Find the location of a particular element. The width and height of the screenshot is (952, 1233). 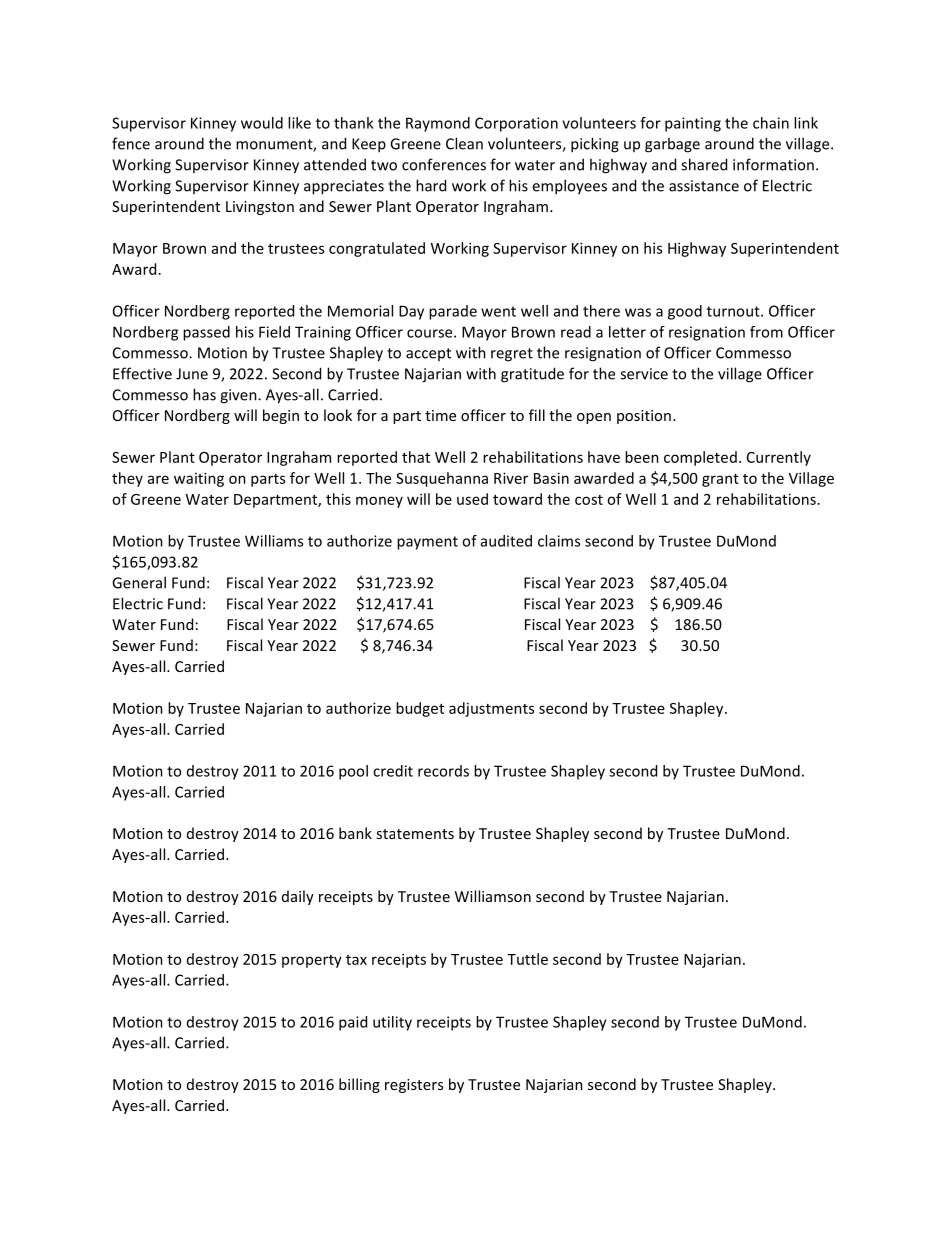

from is located at coordinates (766, 332).
